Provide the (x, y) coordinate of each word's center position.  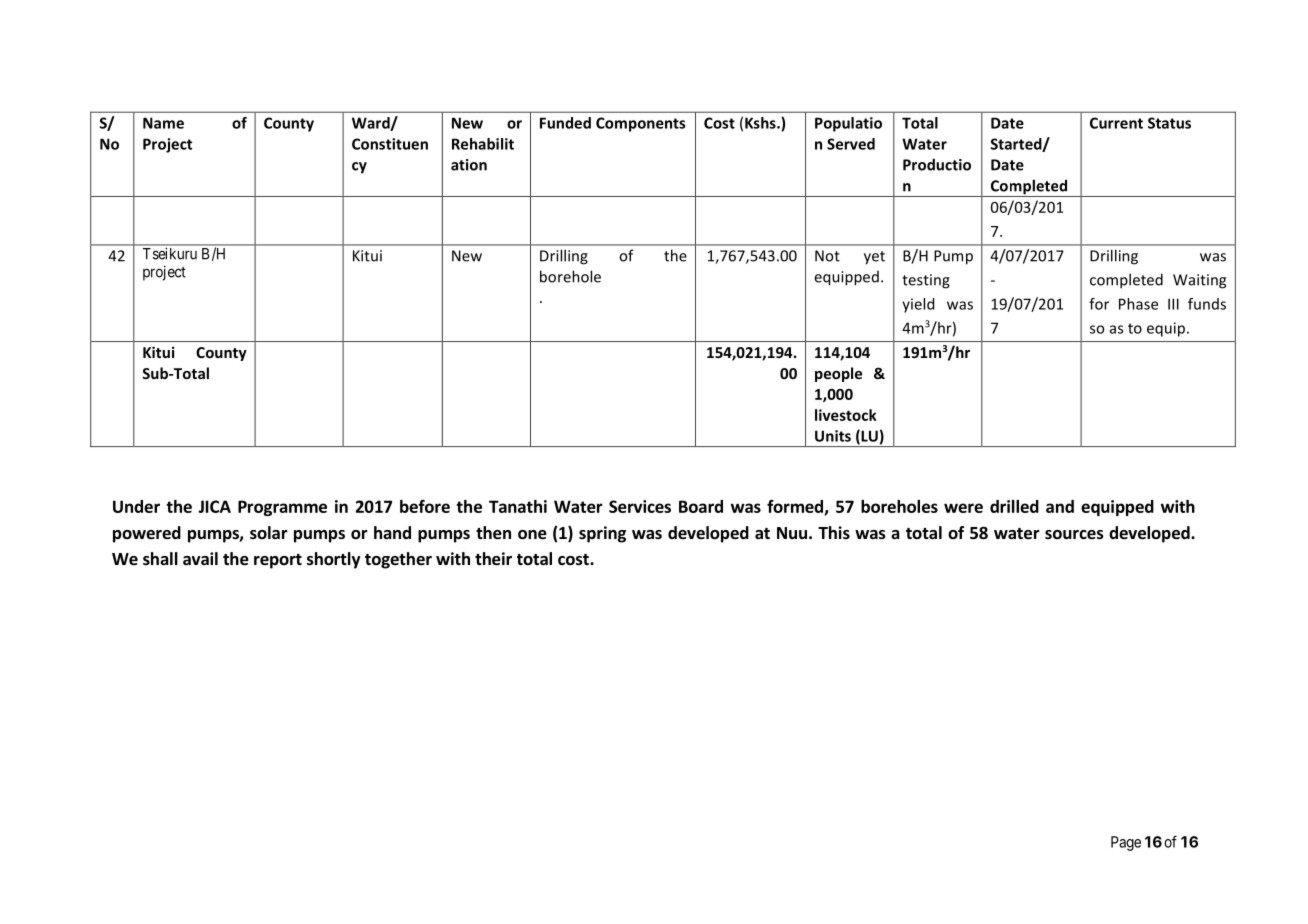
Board (701, 506)
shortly (334, 560)
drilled (1014, 506)
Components (640, 124)
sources (1074, 535)
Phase (1138, 304)
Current (1116, 123)
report (278, 561)
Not (827, 256)
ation (469, 165)
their (493, 559)
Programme (282, 508)
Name (163, 123)
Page (1126, 843)
